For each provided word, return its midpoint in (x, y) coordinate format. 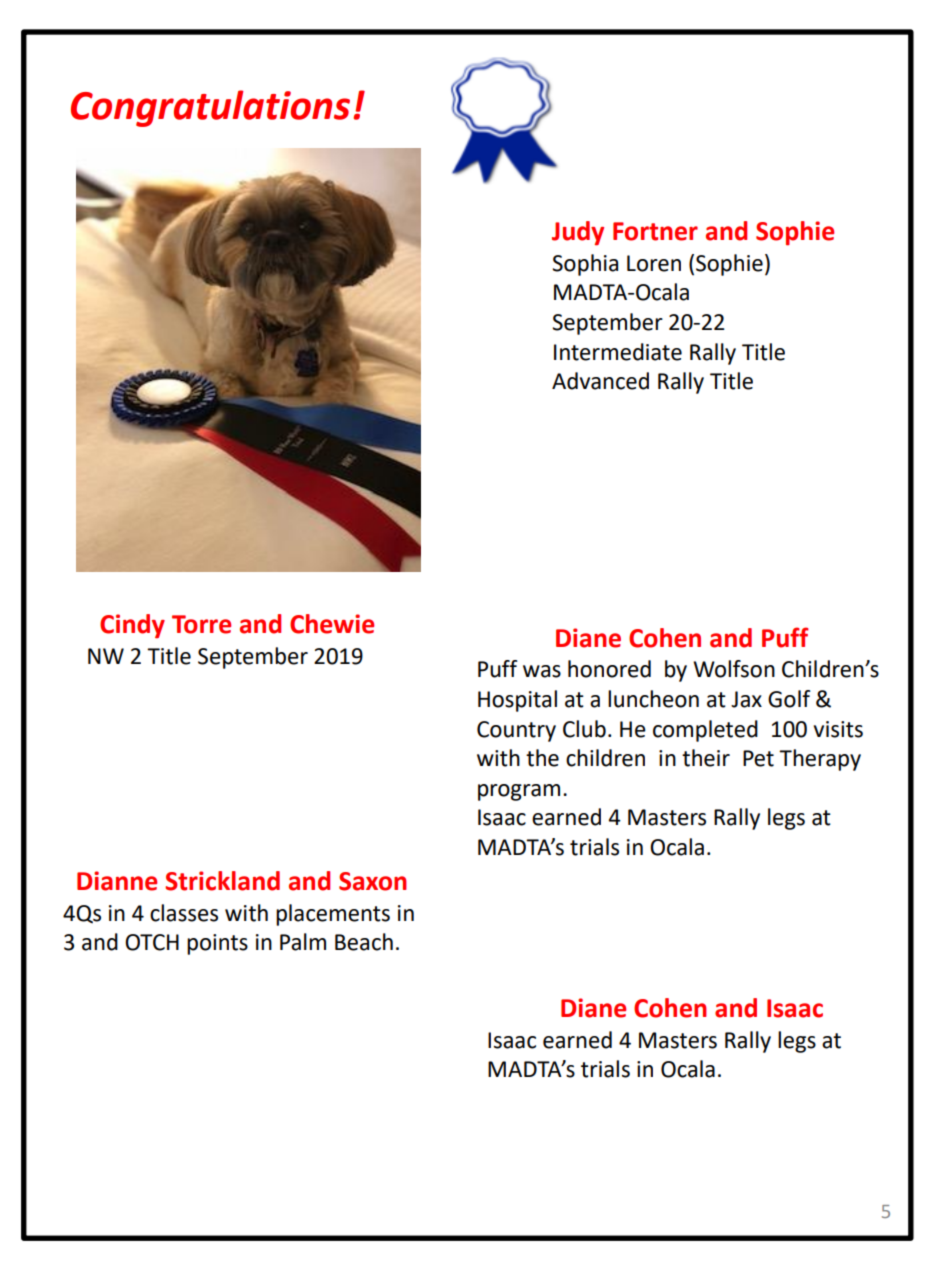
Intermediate (618, 352)
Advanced (600, 381)
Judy (578, 233)
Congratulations (210, 108)
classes (184, 913)
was (542, 671)
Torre (201, 624)
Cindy (132, 626)
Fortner (655, 231)
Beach (364, 942)
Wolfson (734, 669)
